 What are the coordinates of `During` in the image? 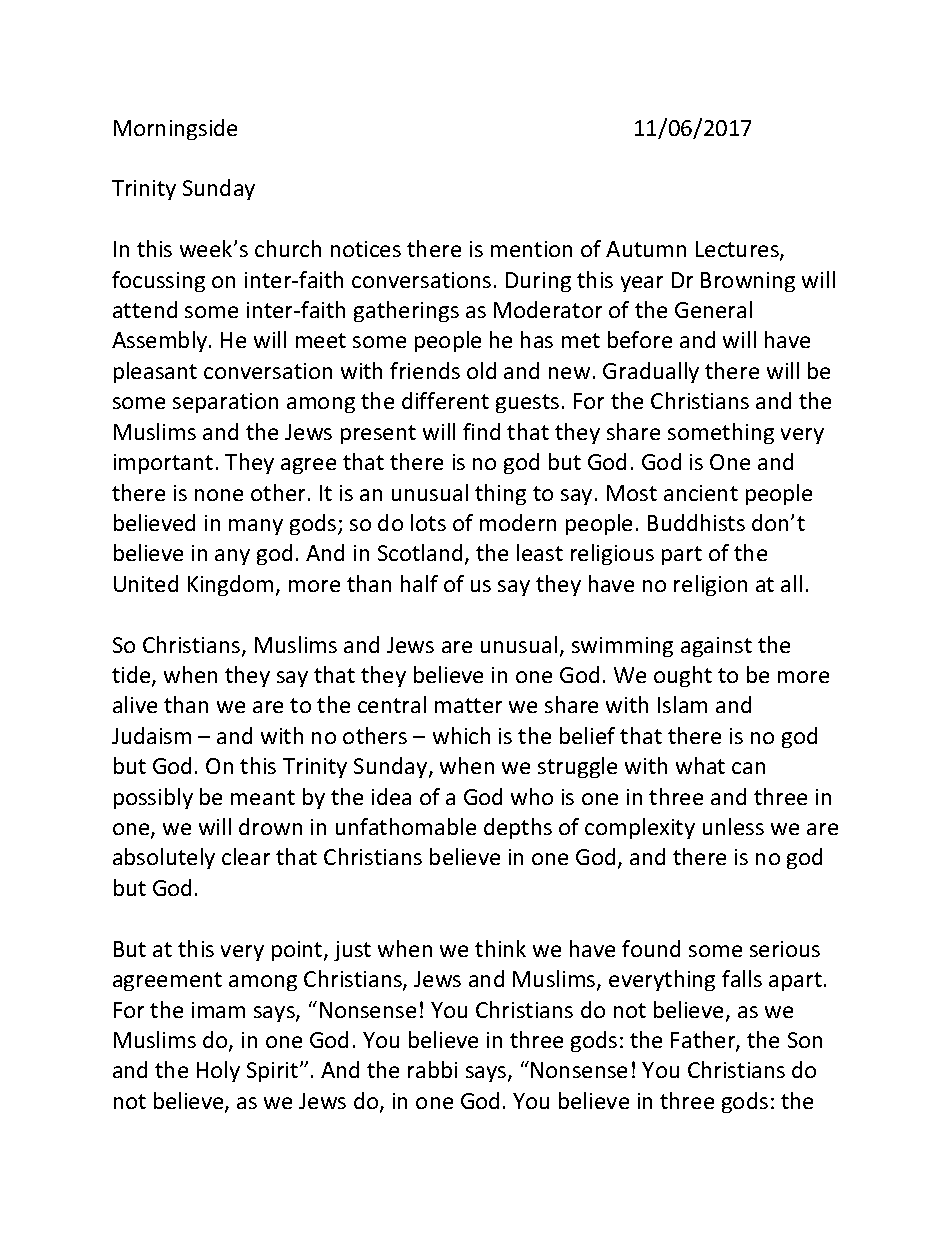 It's located at (538, 282).
